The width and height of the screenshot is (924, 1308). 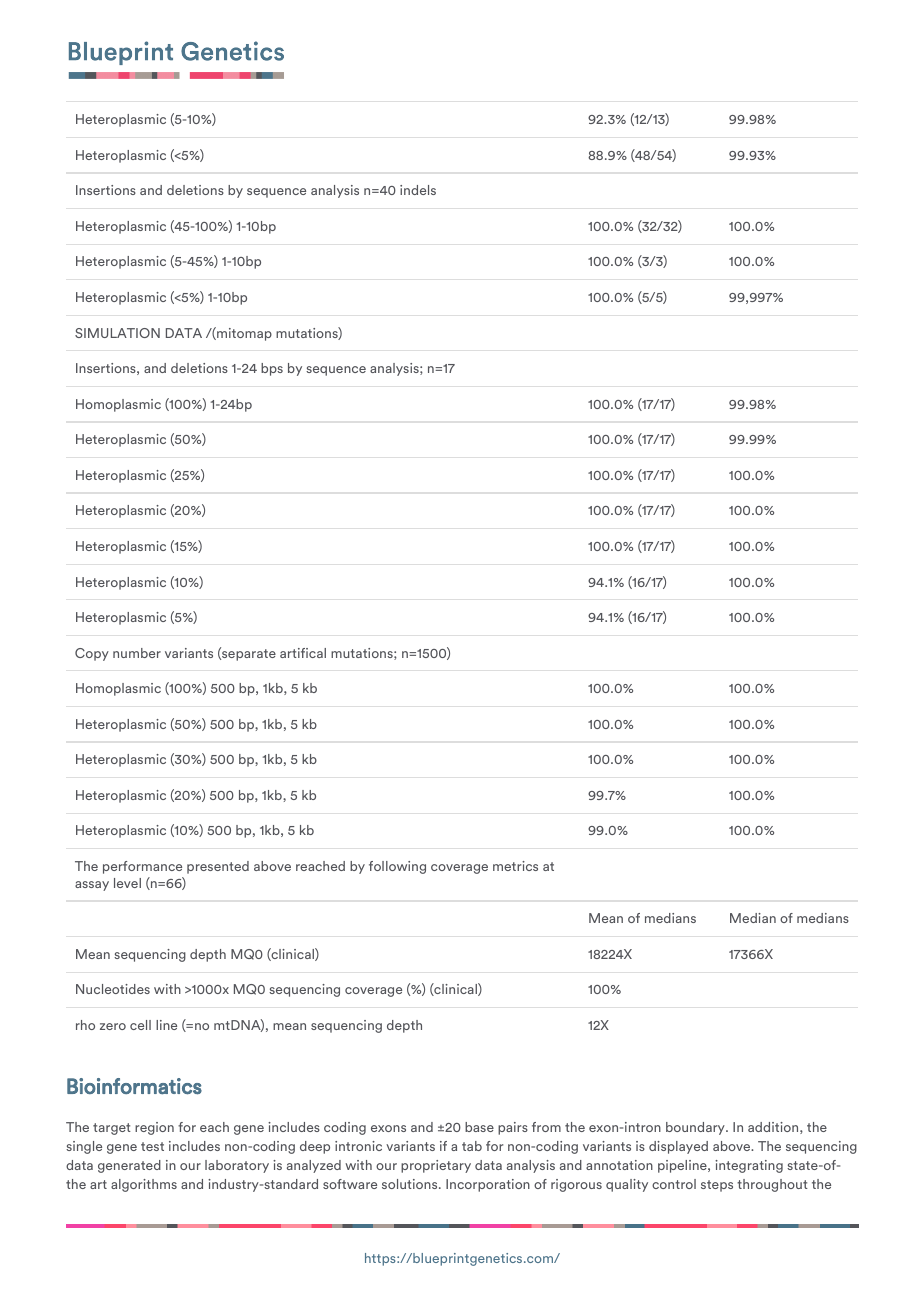 What do you see at coordinates (272, 369) in the screenshot?
I see `bps` at bounding box center [272, 369].
